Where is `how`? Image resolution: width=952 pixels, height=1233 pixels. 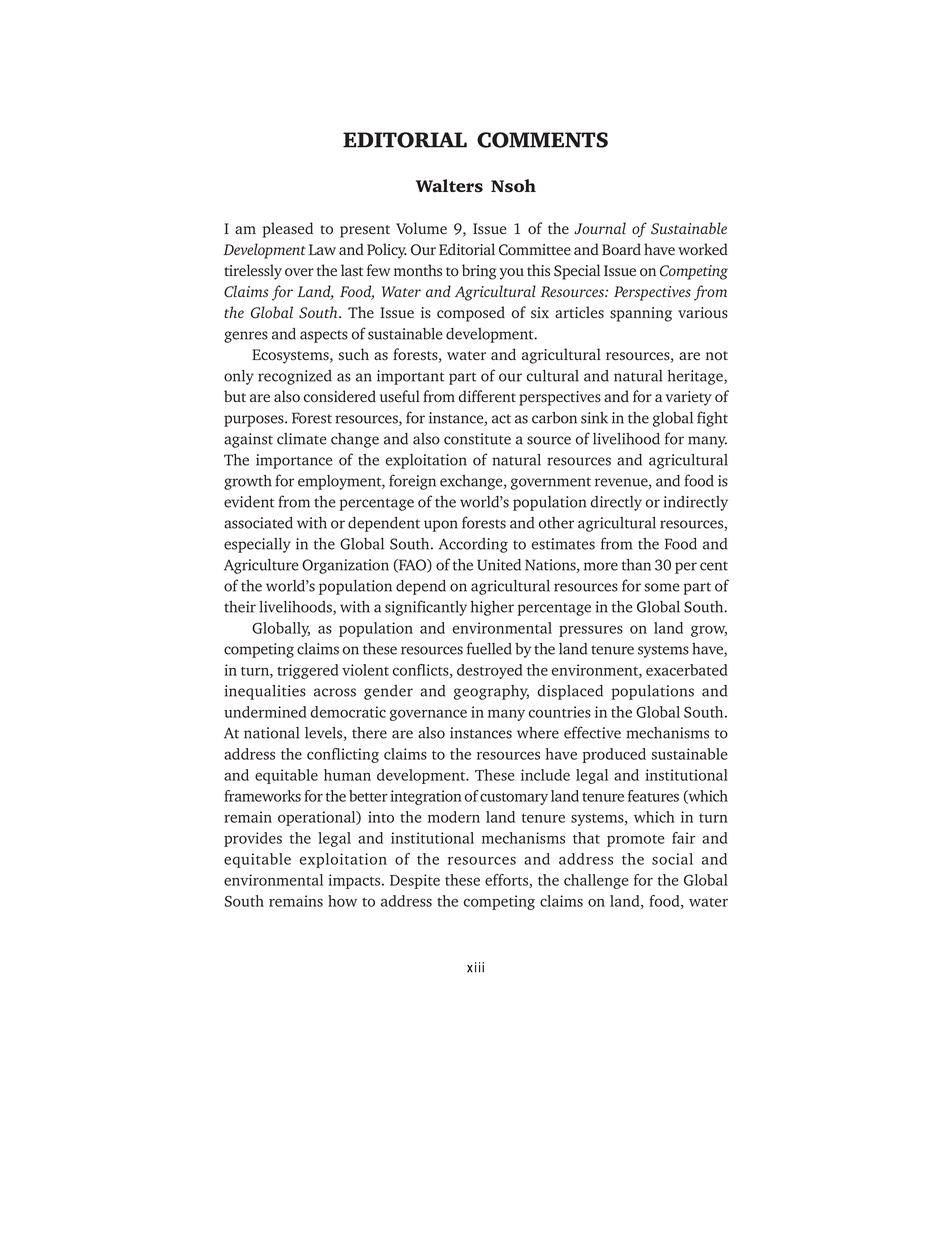
how is located at coordinates (342, 901).
